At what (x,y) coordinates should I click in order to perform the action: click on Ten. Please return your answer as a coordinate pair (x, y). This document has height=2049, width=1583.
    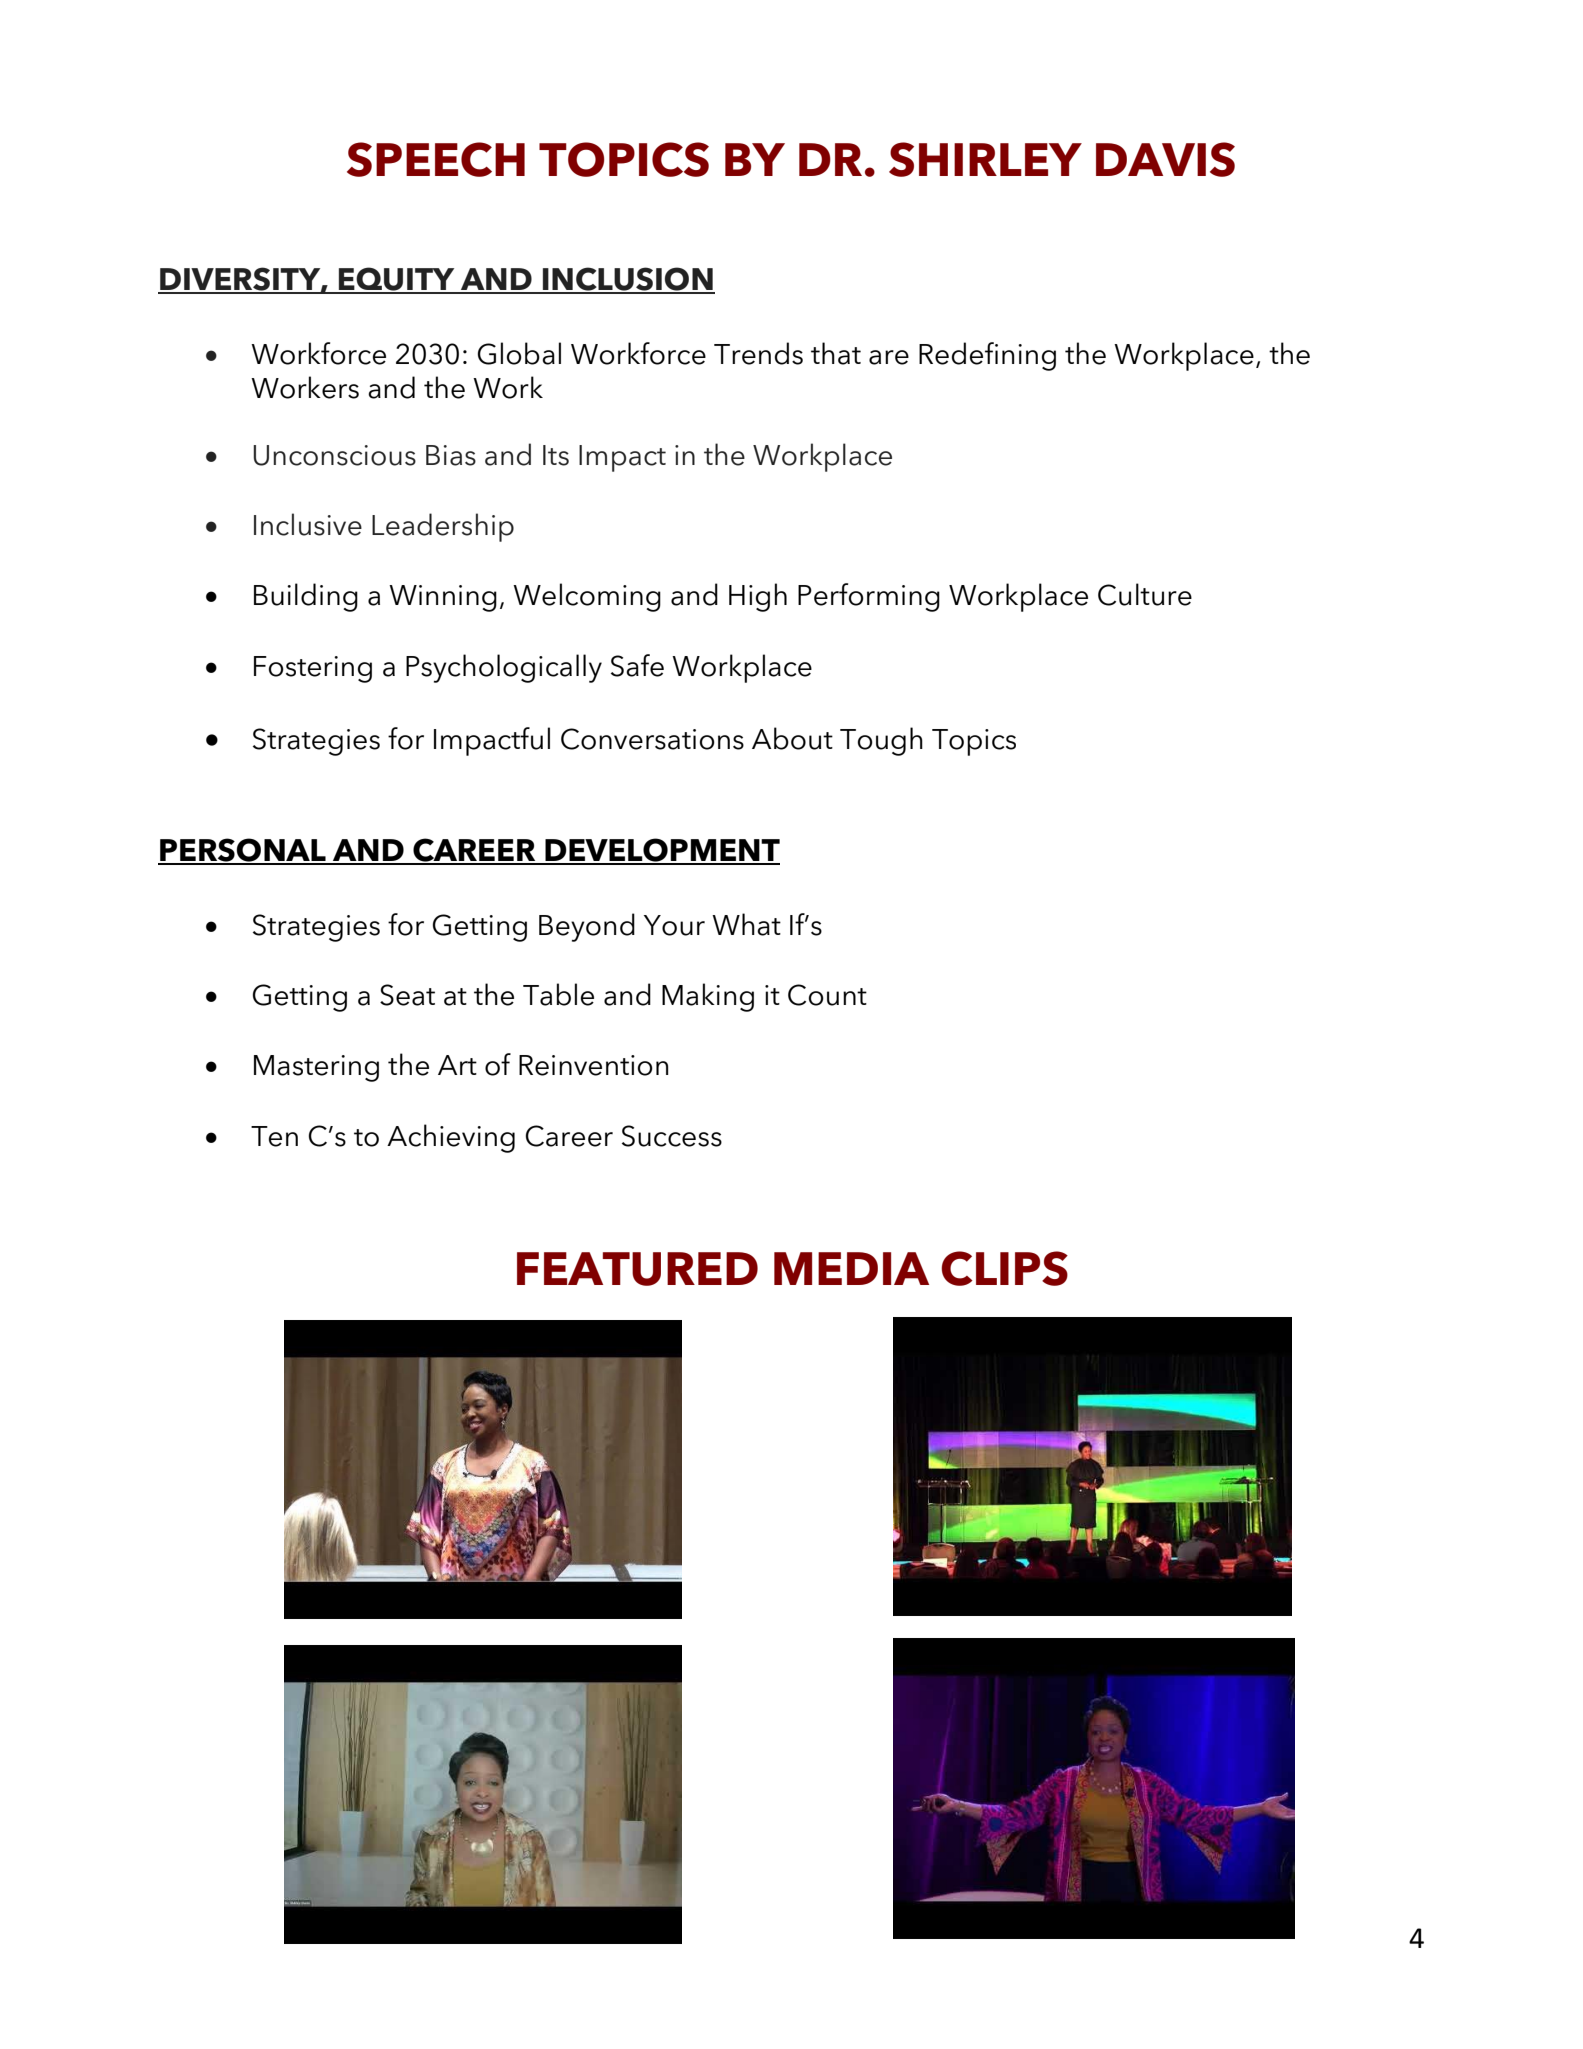
    Looking at the image, I should click on (274, 1136).
